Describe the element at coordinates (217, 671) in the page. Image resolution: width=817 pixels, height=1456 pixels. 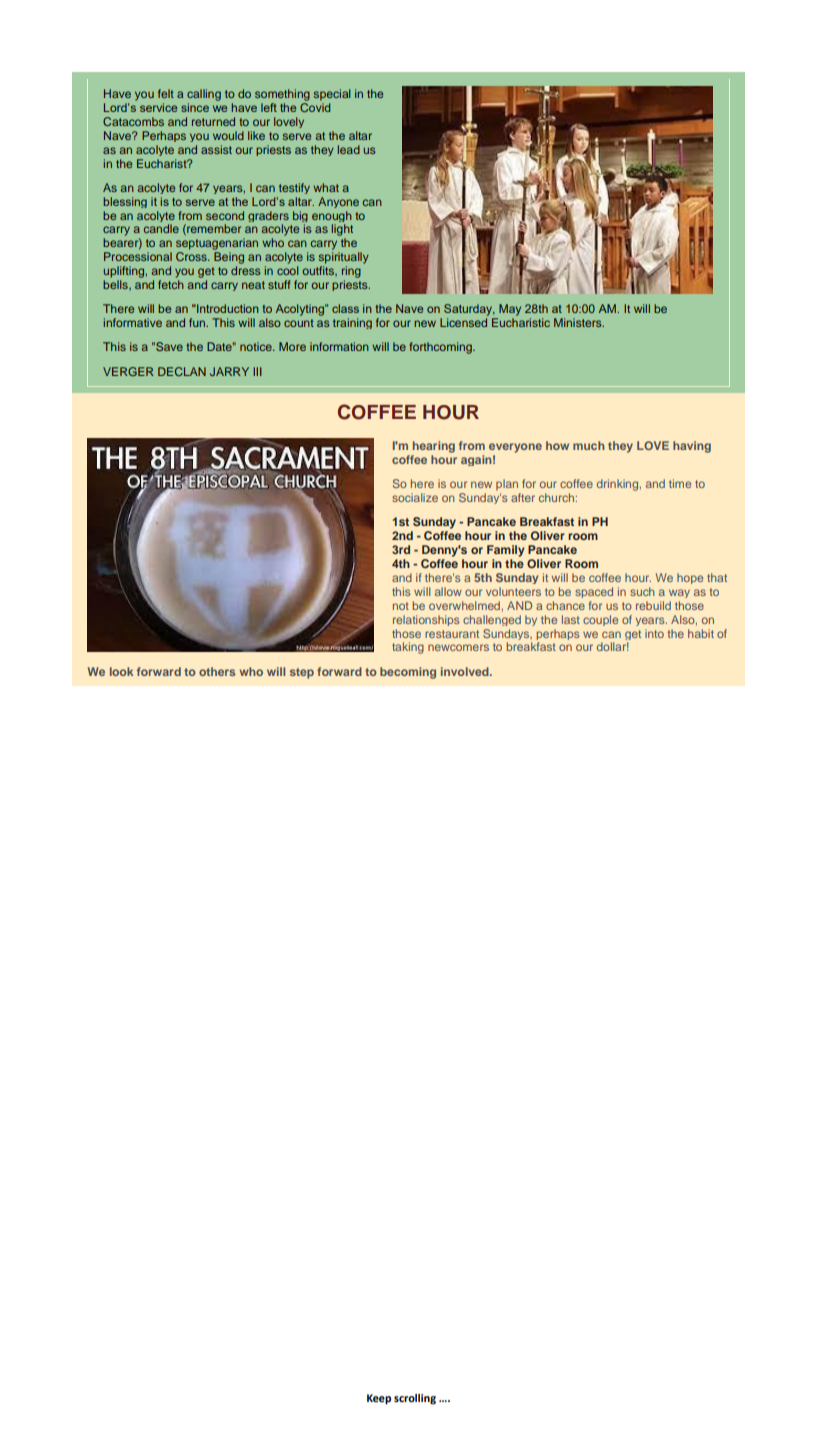
I see `others` at that location.
